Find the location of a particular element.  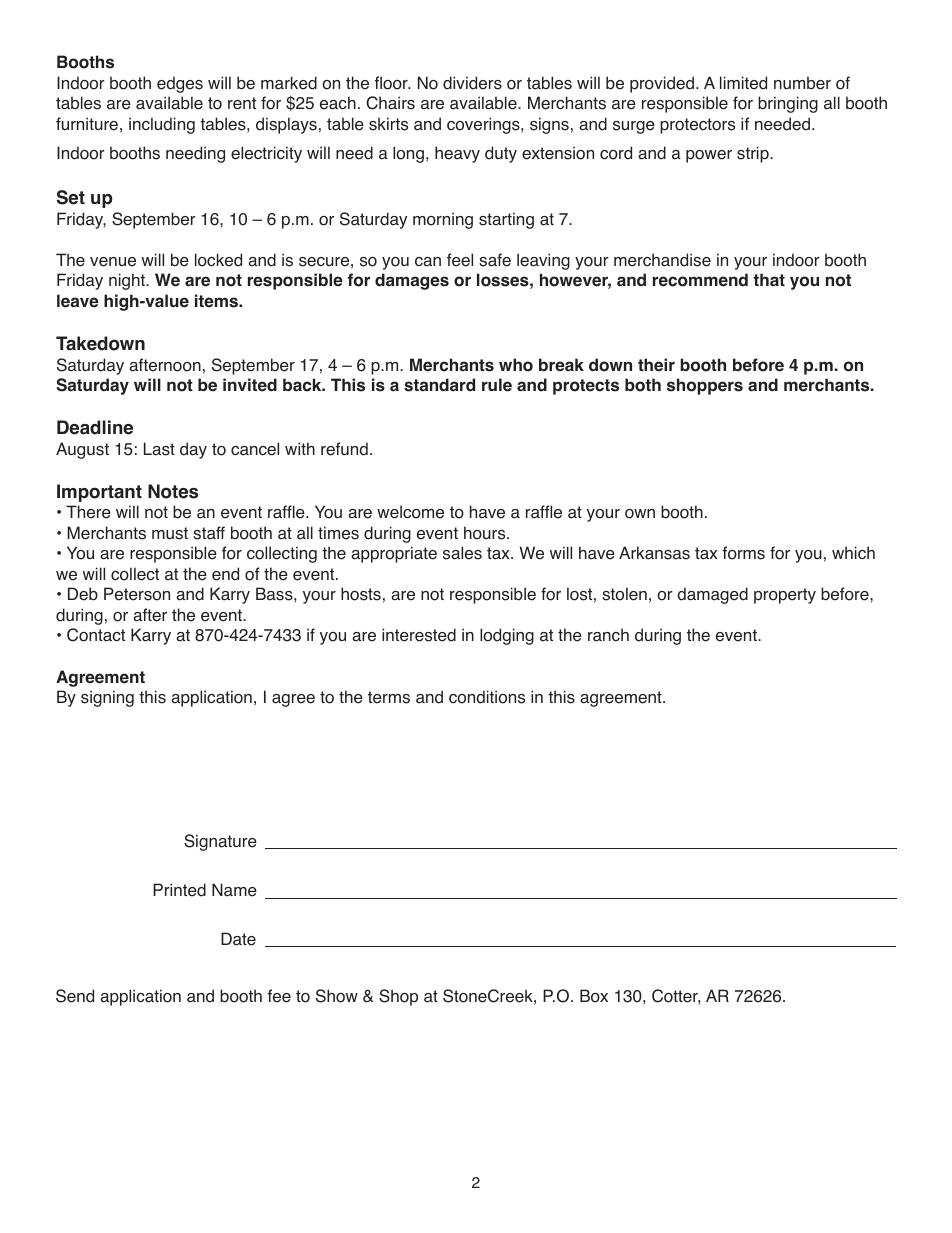

feel is located at coordinates (460, 260).
